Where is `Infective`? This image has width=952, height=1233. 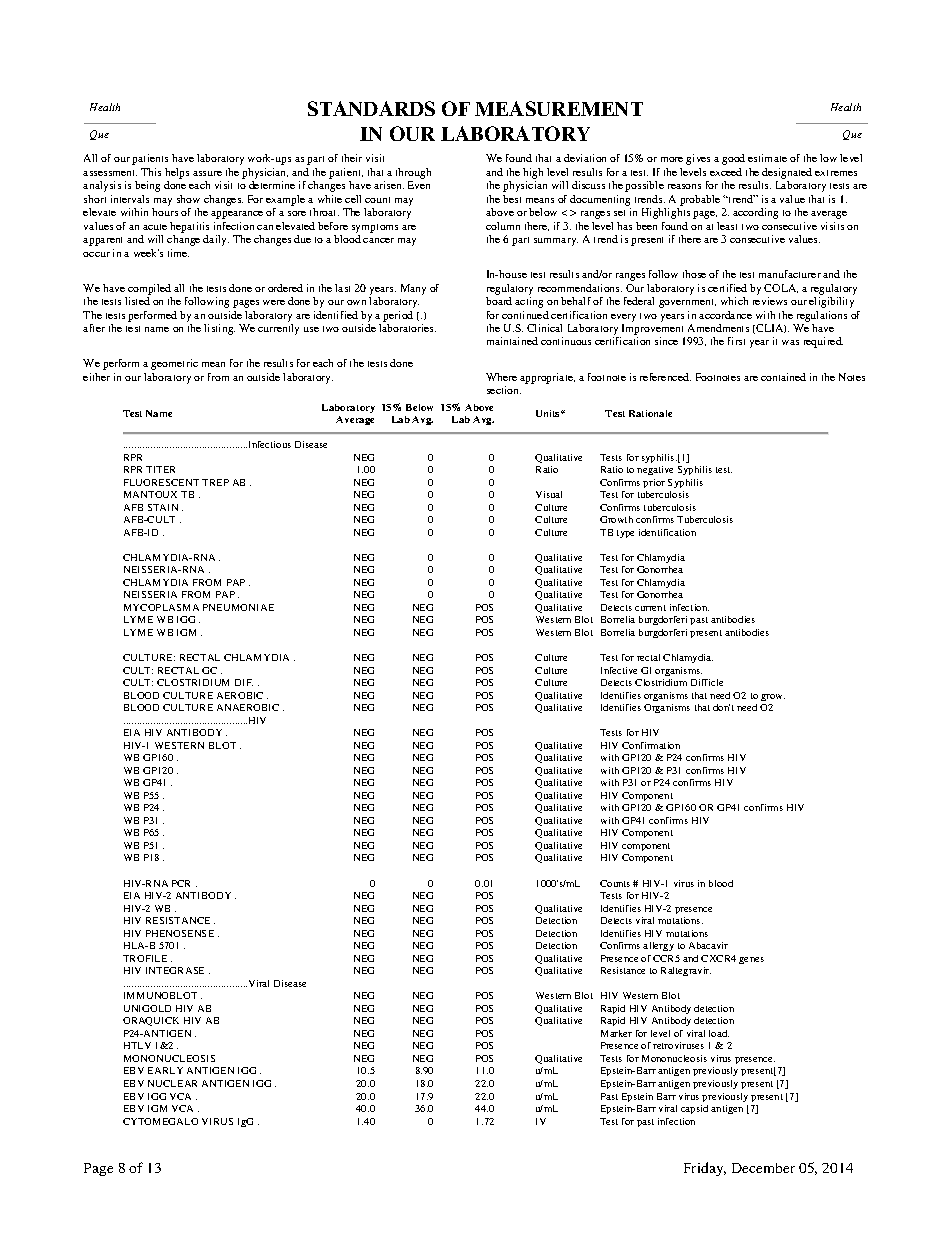
Infective is located at coordinates (619, 670).
